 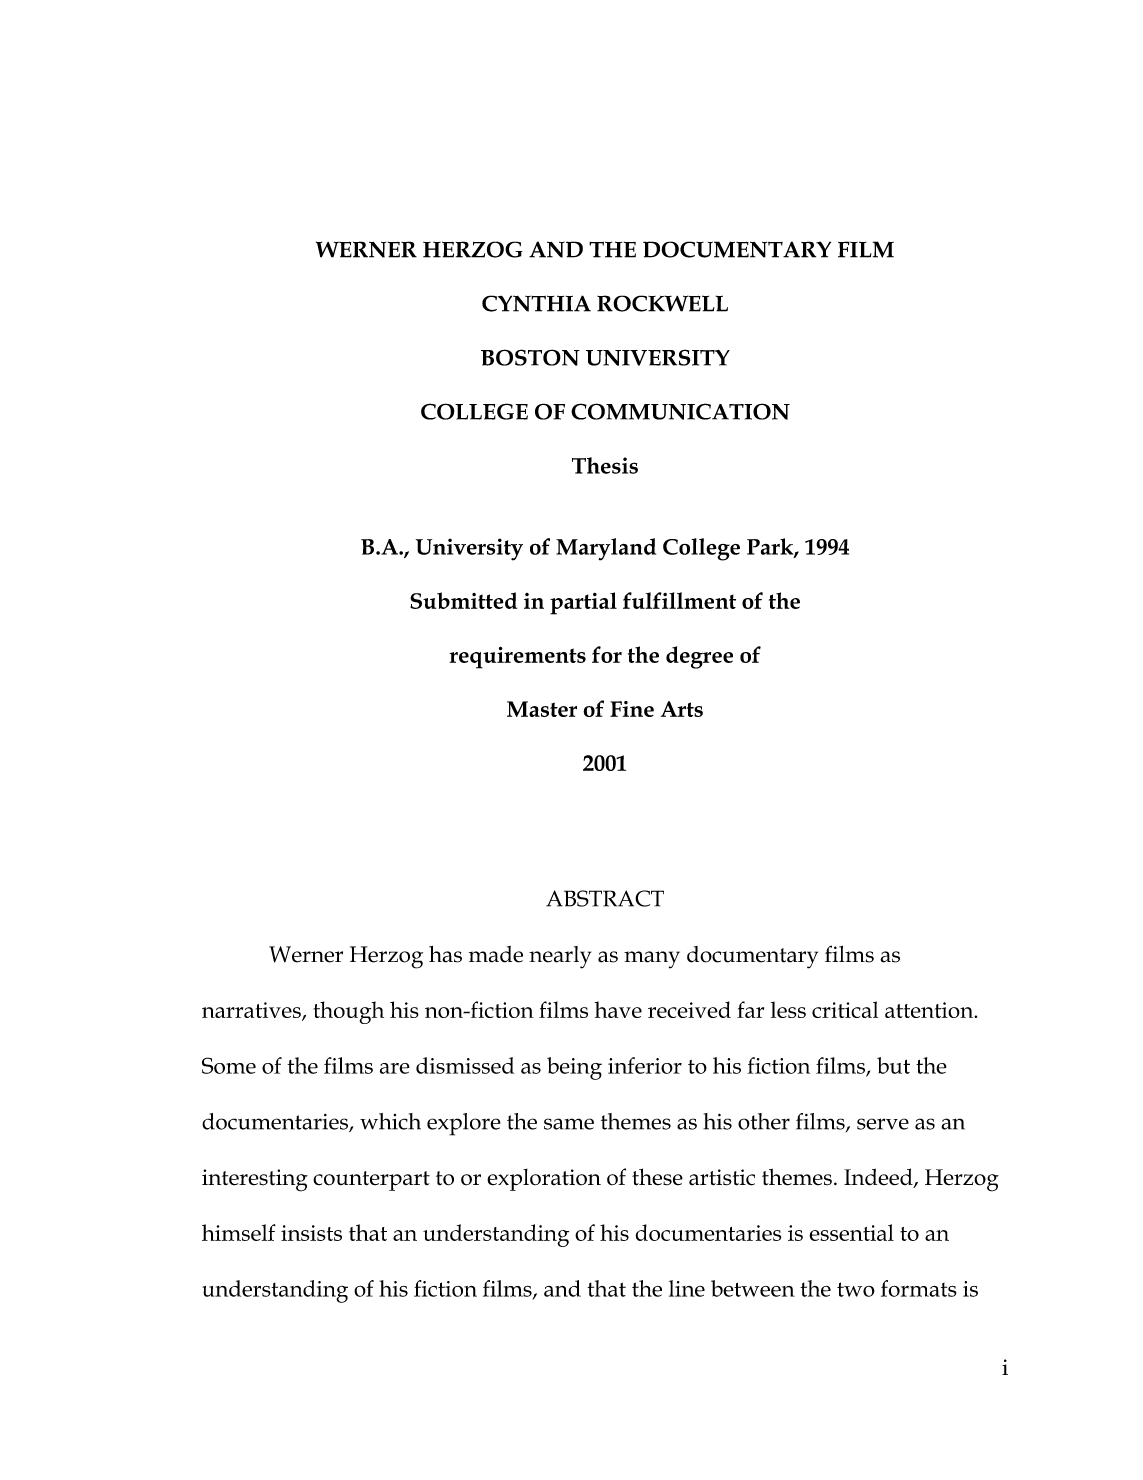 What do you see at coordinates (845, 1009) in the image?
I see `critical` at bounding box center [845, 1009].
